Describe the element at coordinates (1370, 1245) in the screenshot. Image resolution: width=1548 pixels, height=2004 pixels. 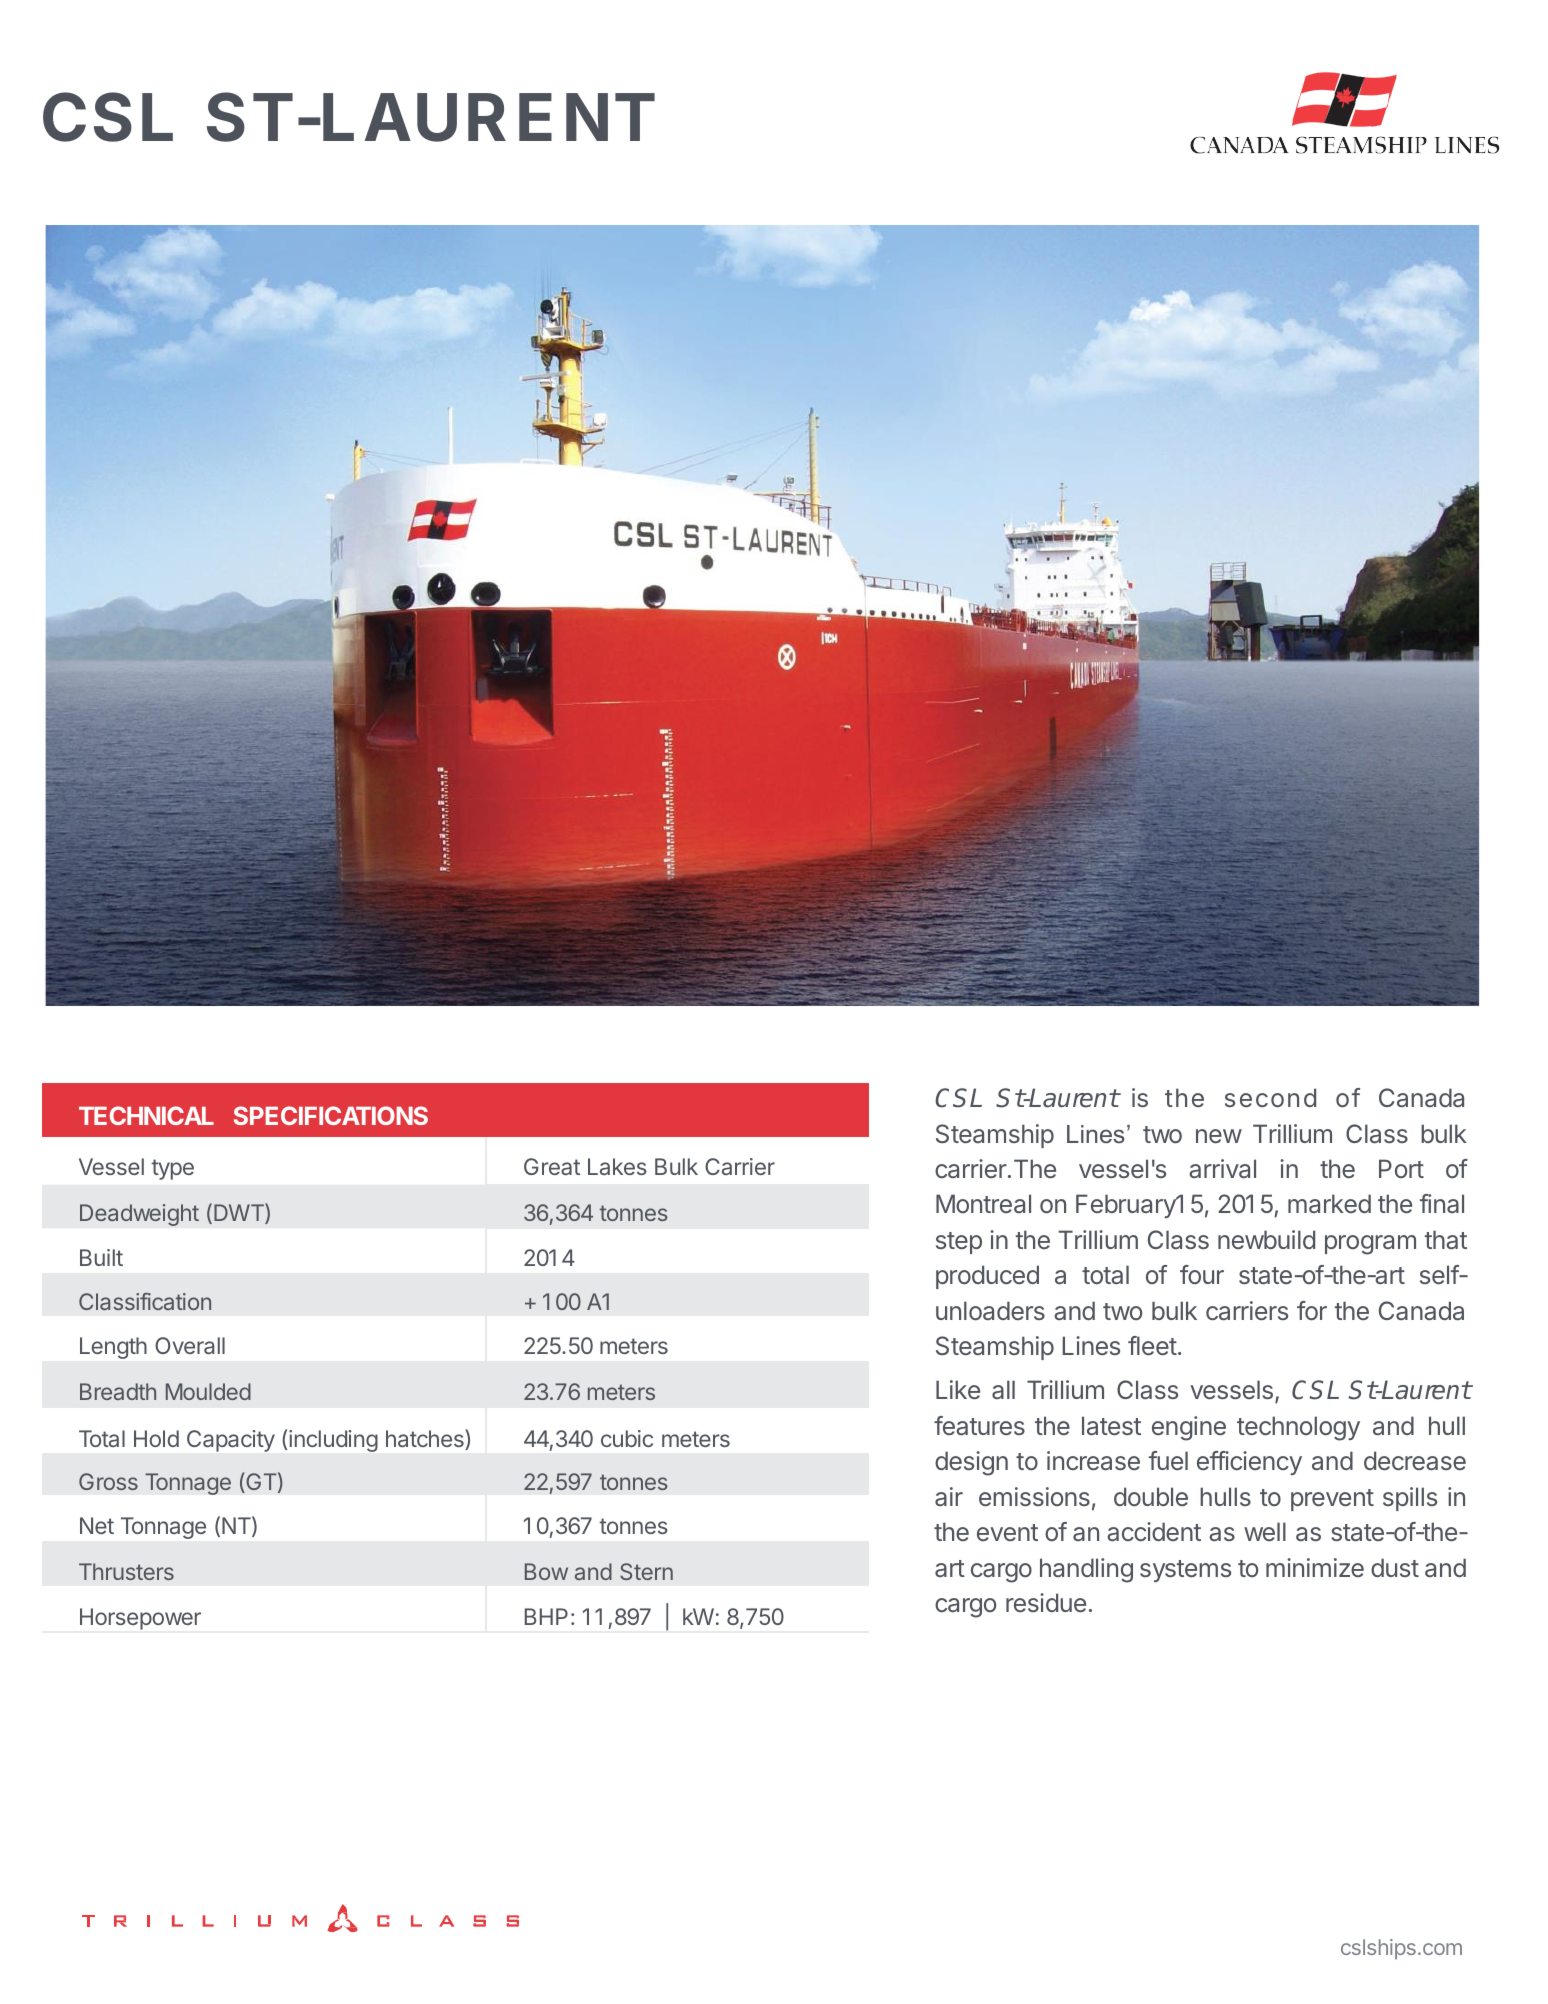
I see `program` at that location.
